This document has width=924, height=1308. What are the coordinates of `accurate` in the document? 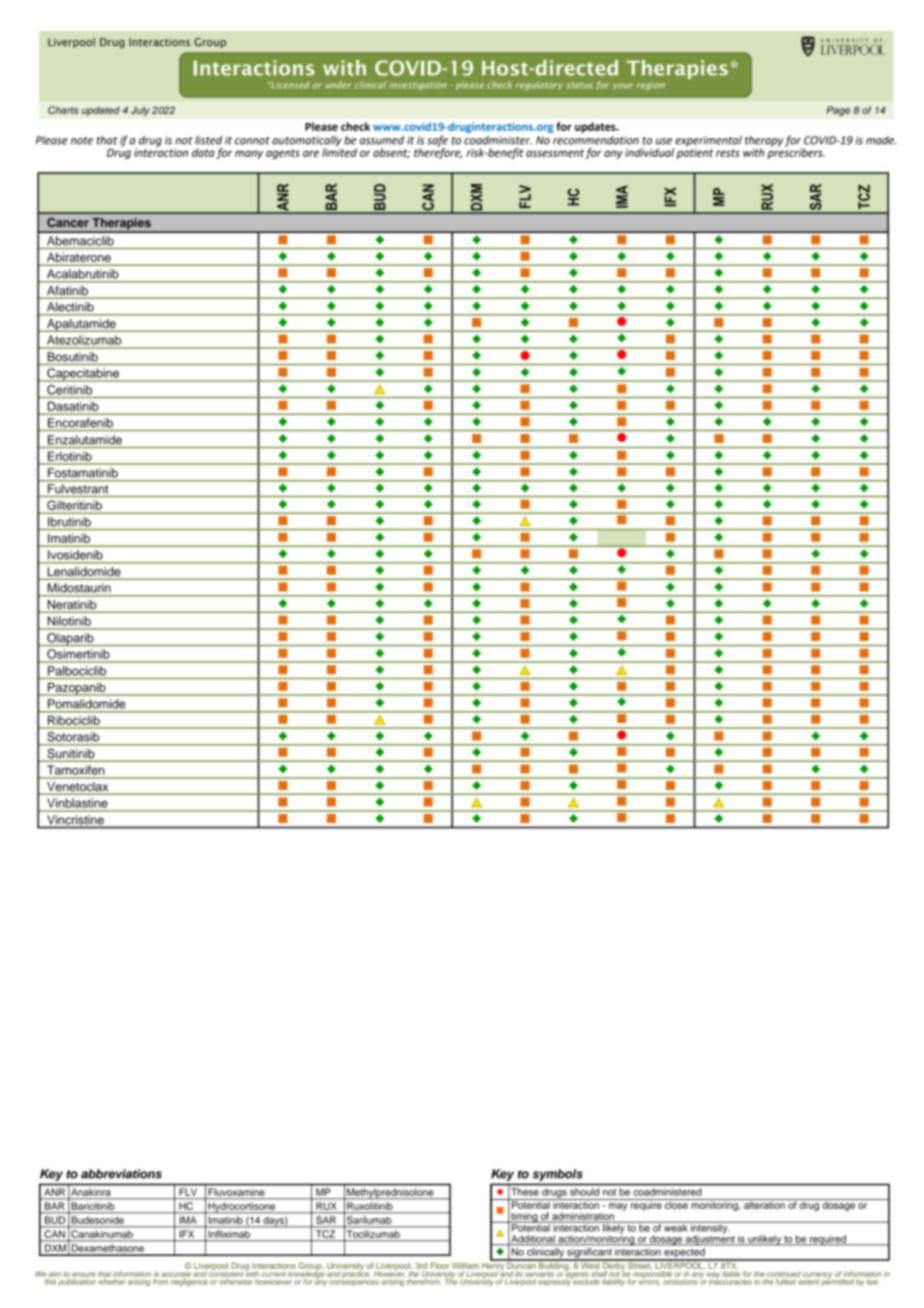 It's located at (176, 1274).
